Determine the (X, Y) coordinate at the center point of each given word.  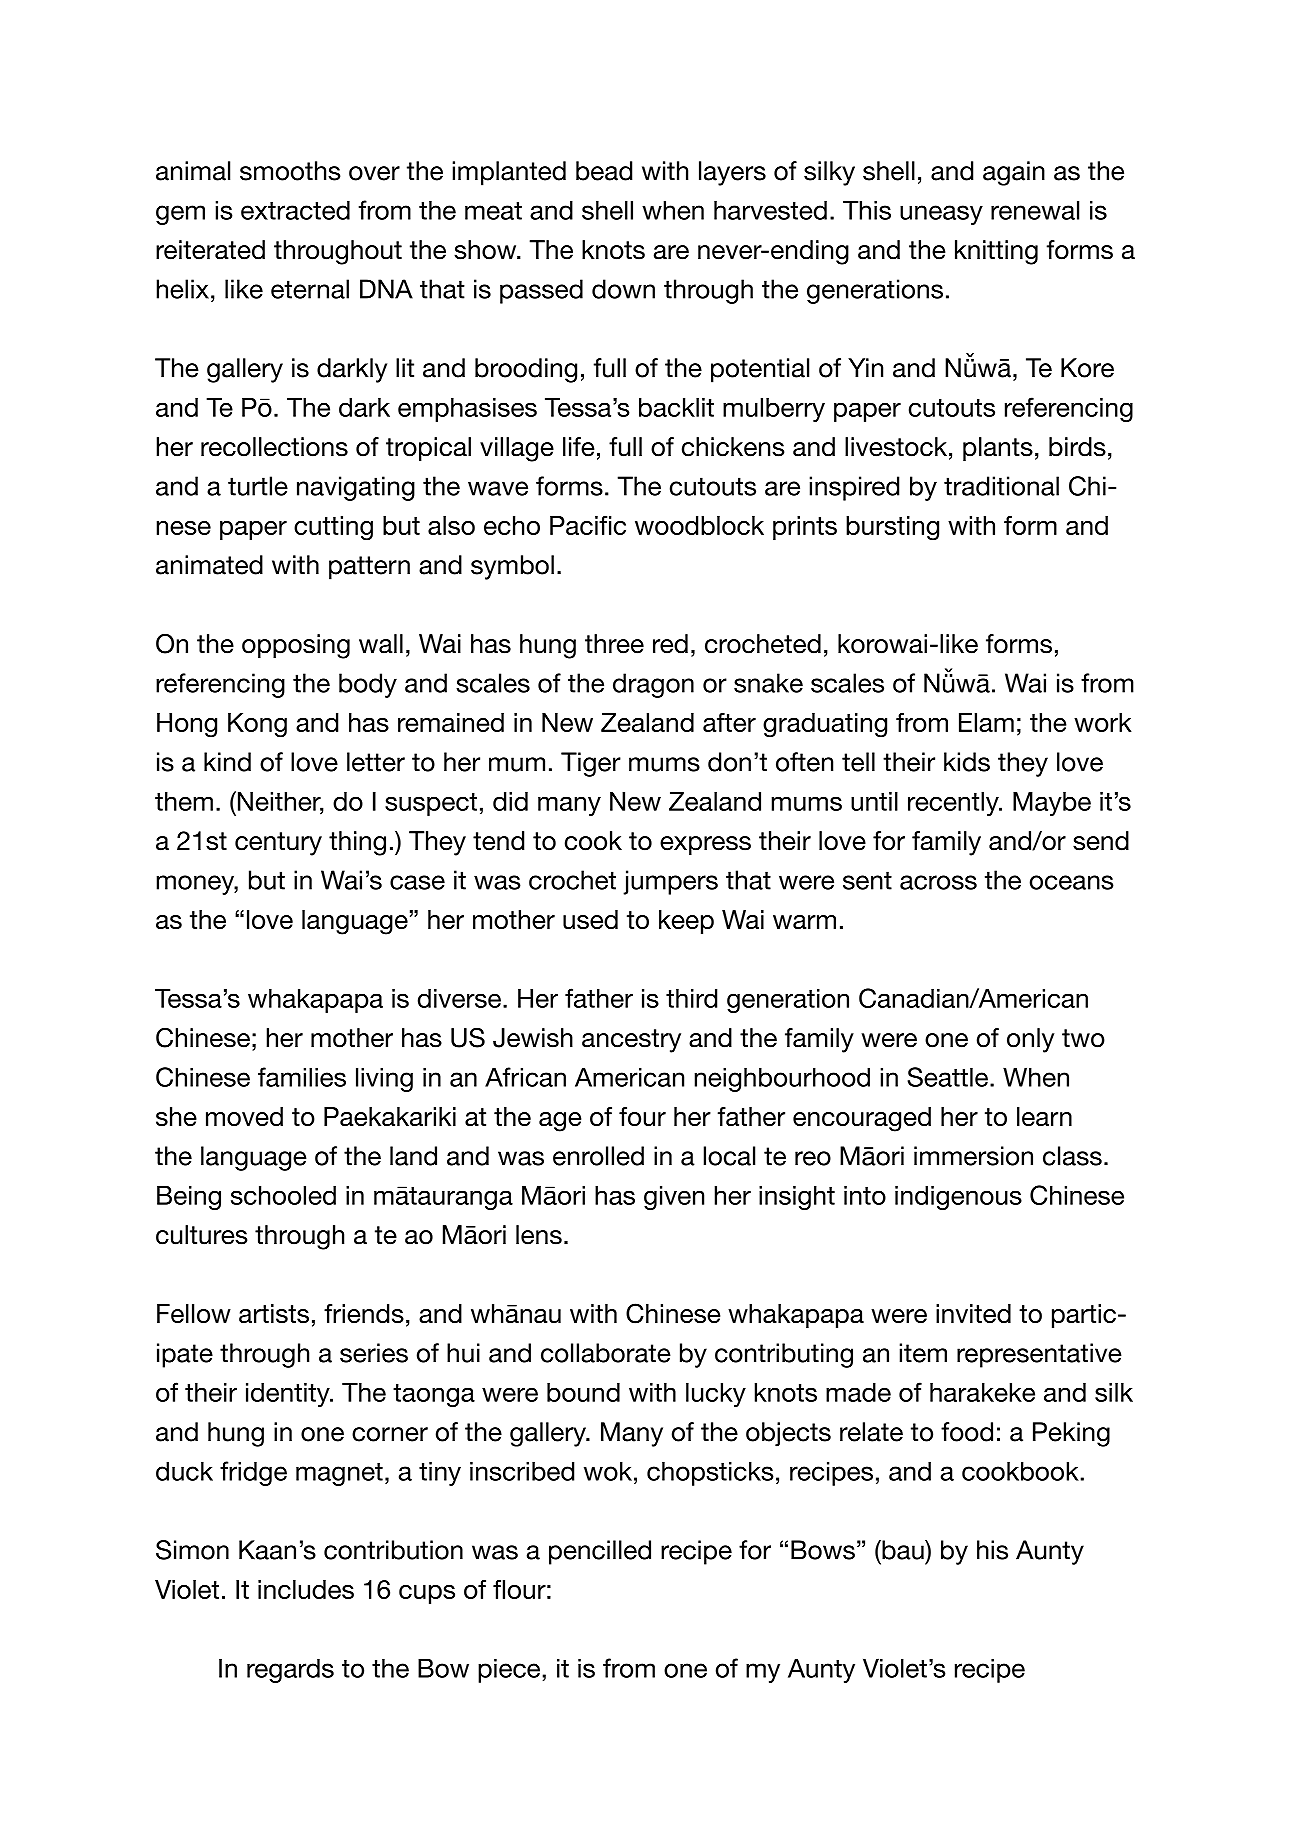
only (1030, 1040)
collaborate (606, 1353)
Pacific (588, 525)
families (302, 1077)
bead (604, 171)
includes (306, 1589)
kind (227, 762)
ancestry (631, 1041)
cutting (333, 528)
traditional (1001, 486)
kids (967, 762)
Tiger (591, 764)
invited (973, 1313)
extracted (295, 210)
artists (274, 1313)
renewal (1035, 210)
